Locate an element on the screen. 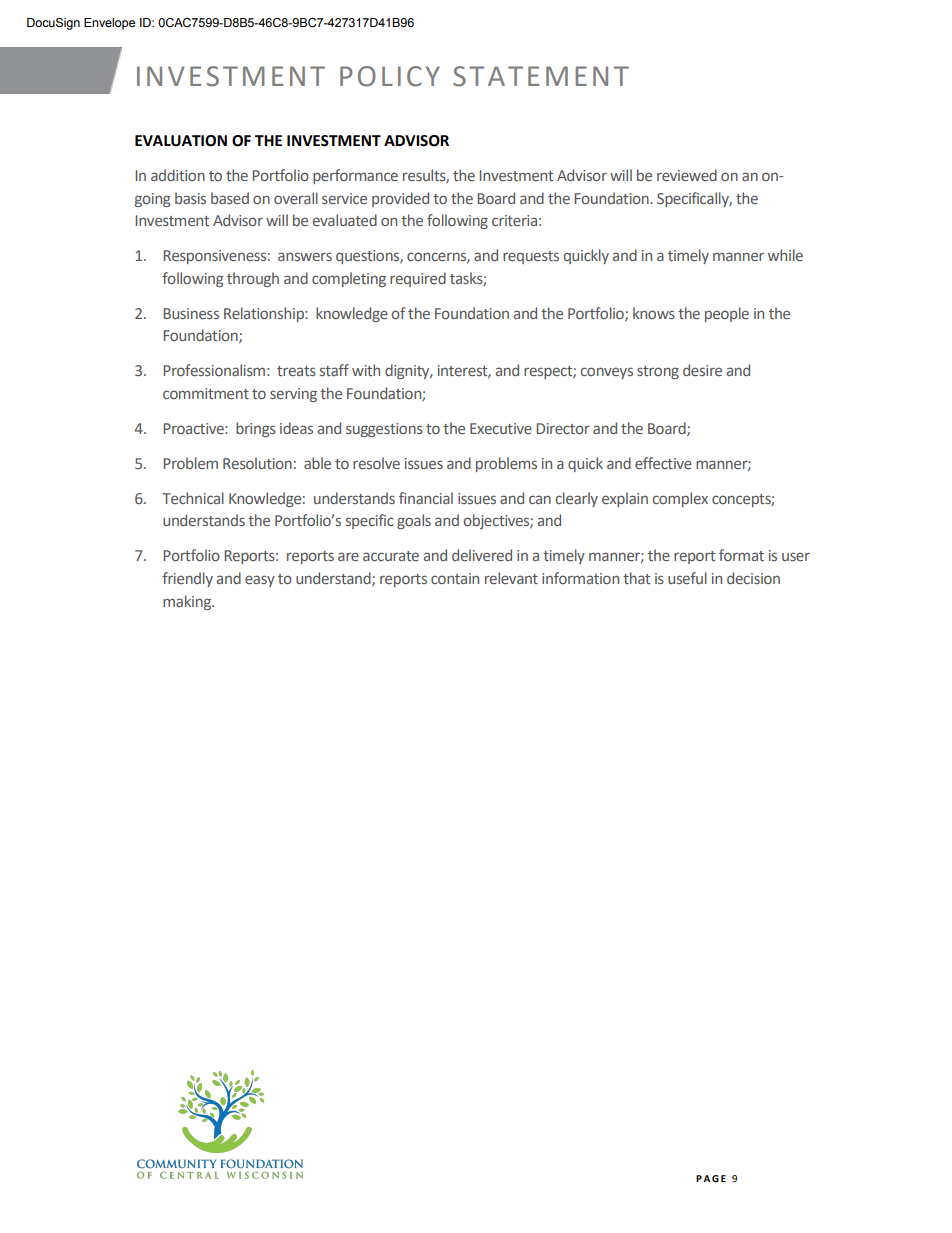 The height and width of the screenshot is (1233, 952). PAGE is located at coordinates (711, 1178).
